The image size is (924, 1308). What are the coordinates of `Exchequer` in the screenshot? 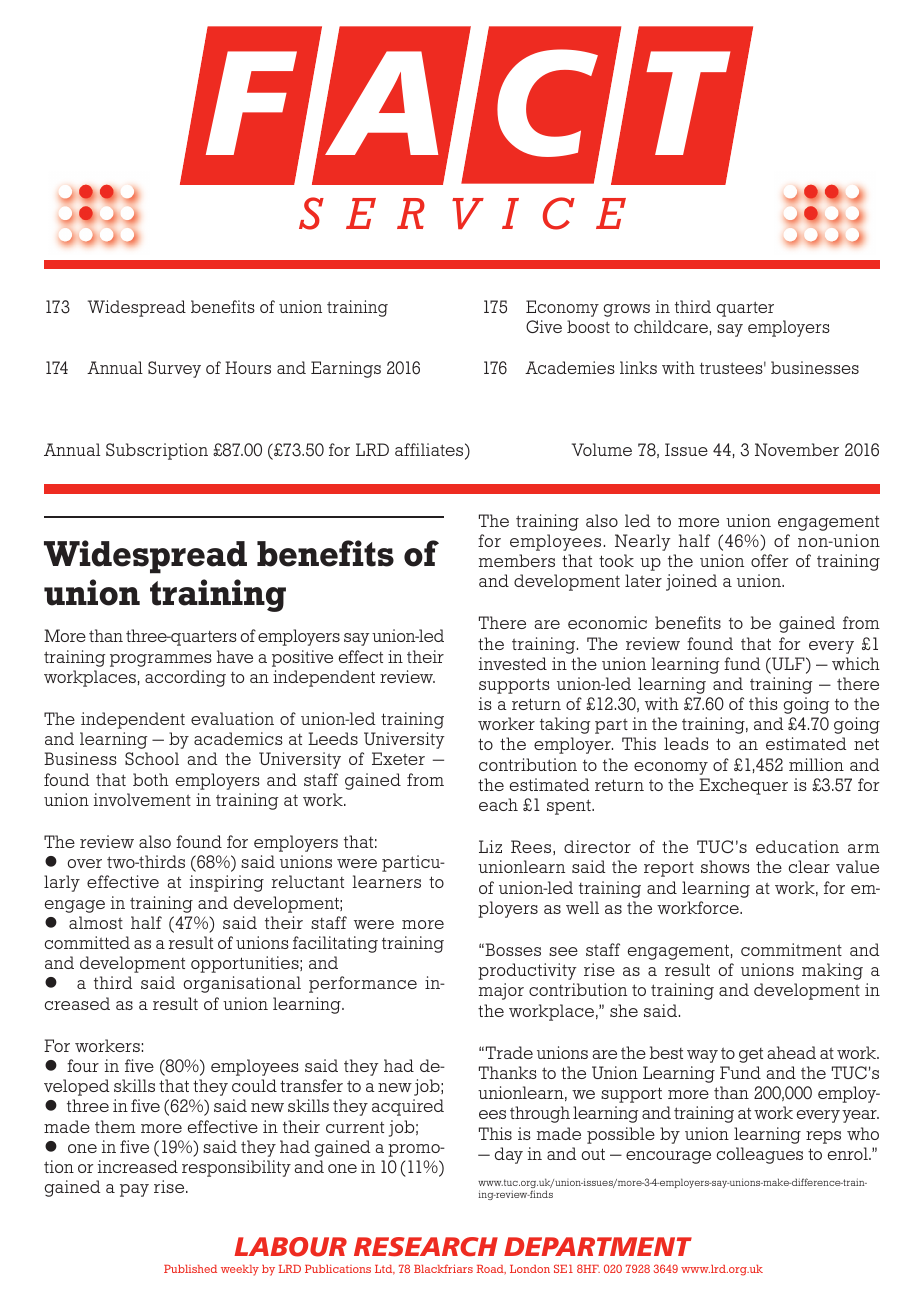 It's located at (743, 786).
